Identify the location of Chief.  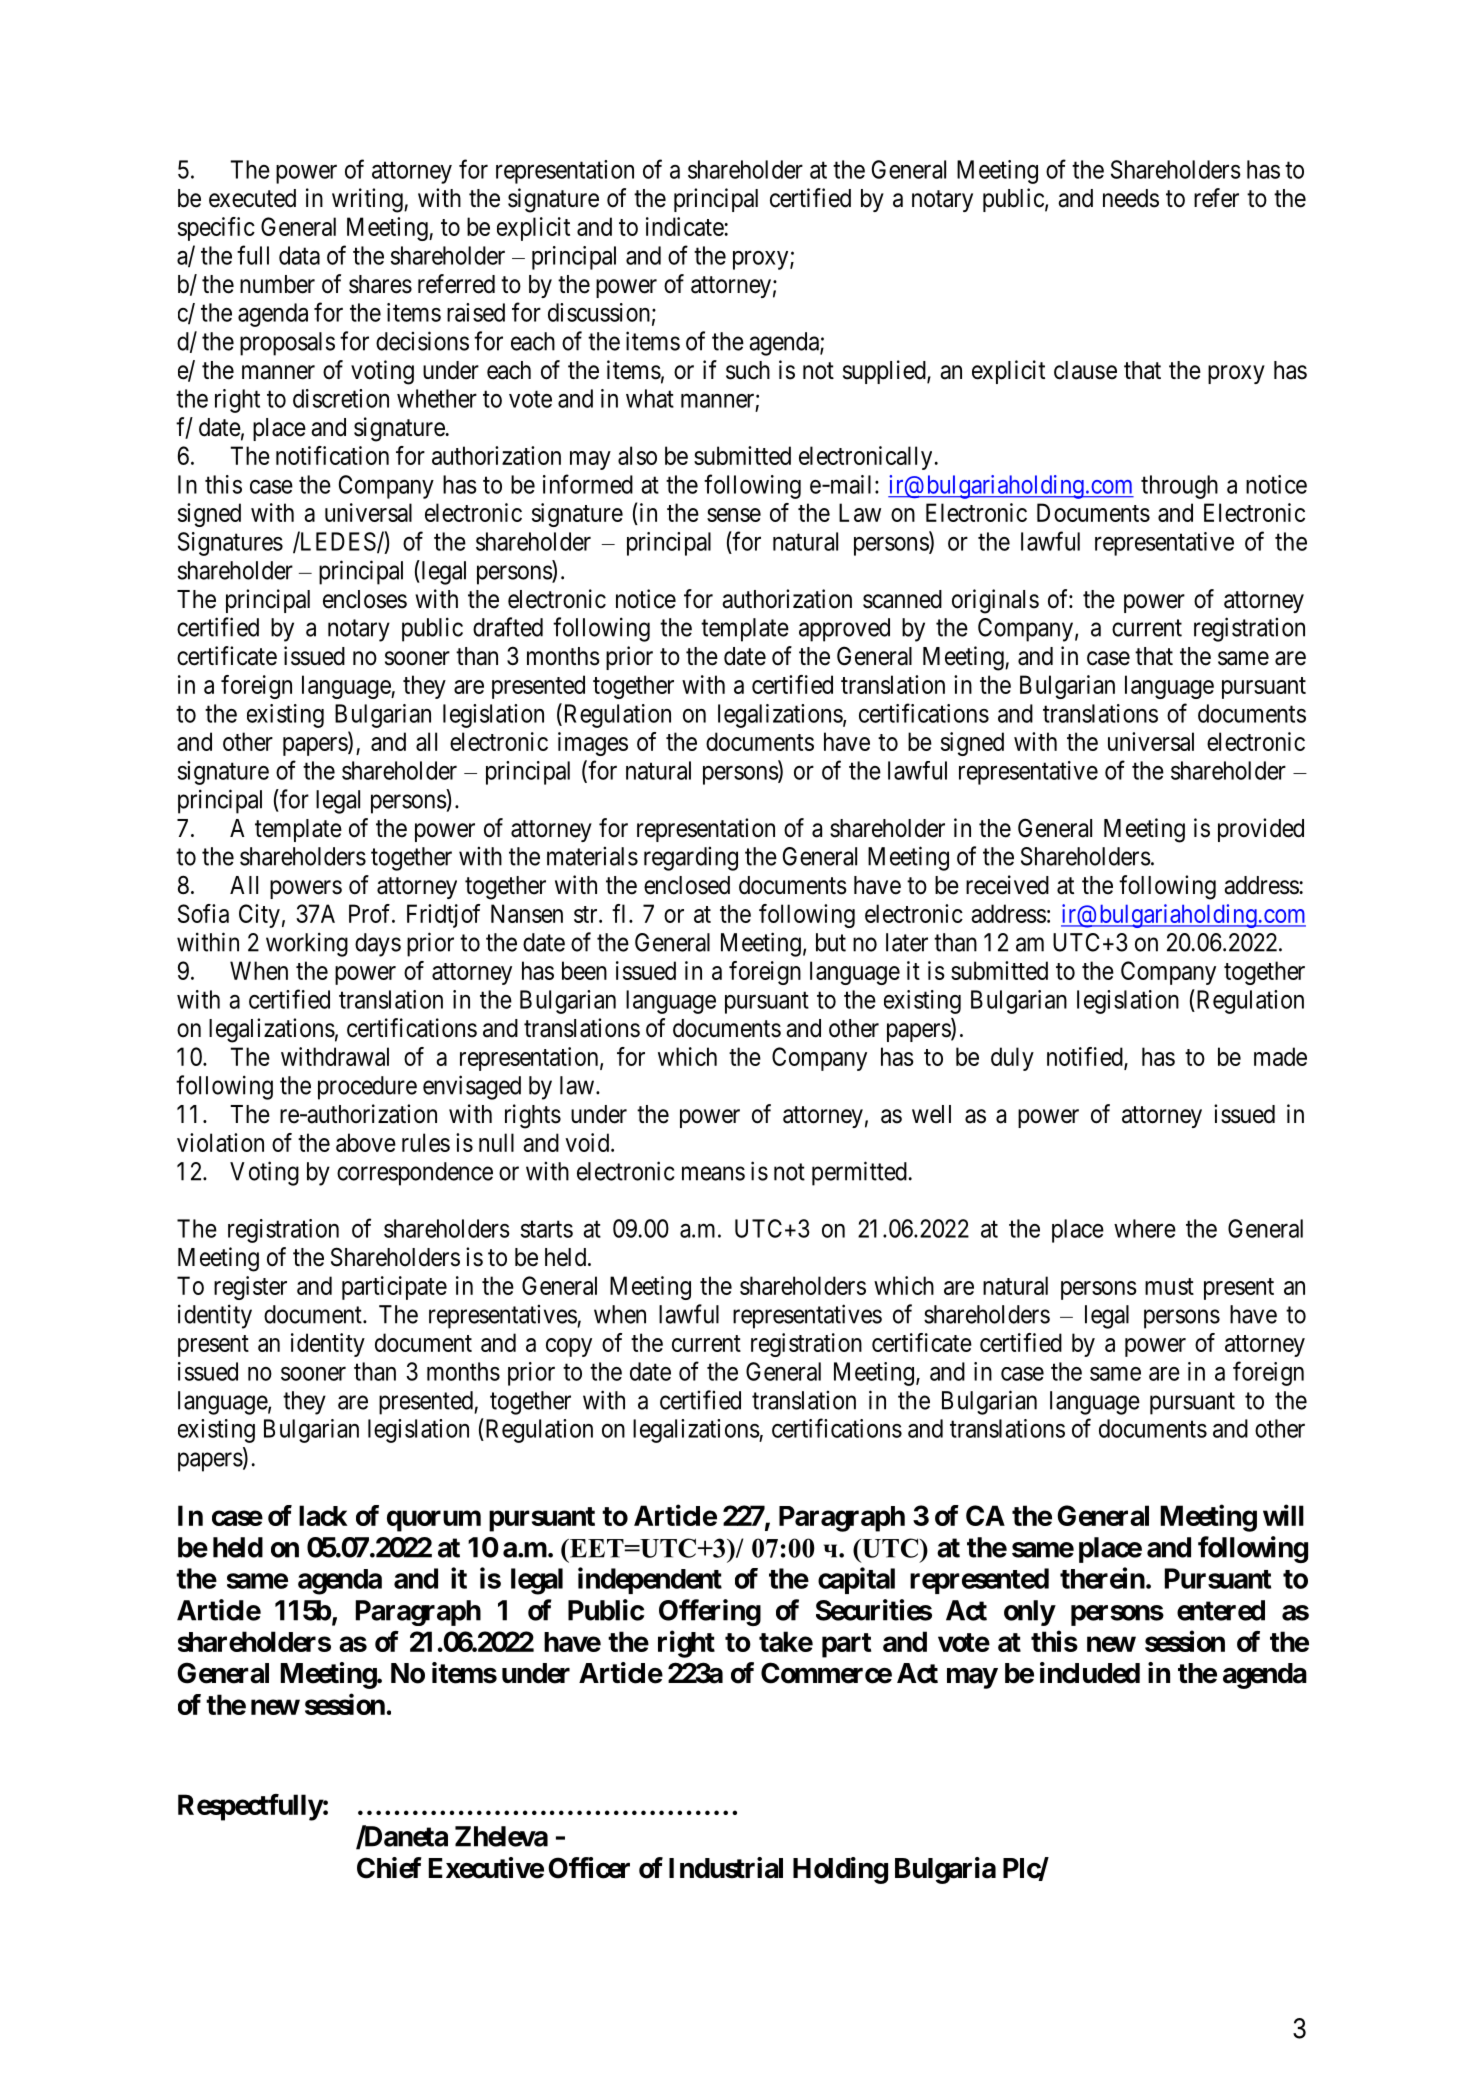
(389, 1868).
